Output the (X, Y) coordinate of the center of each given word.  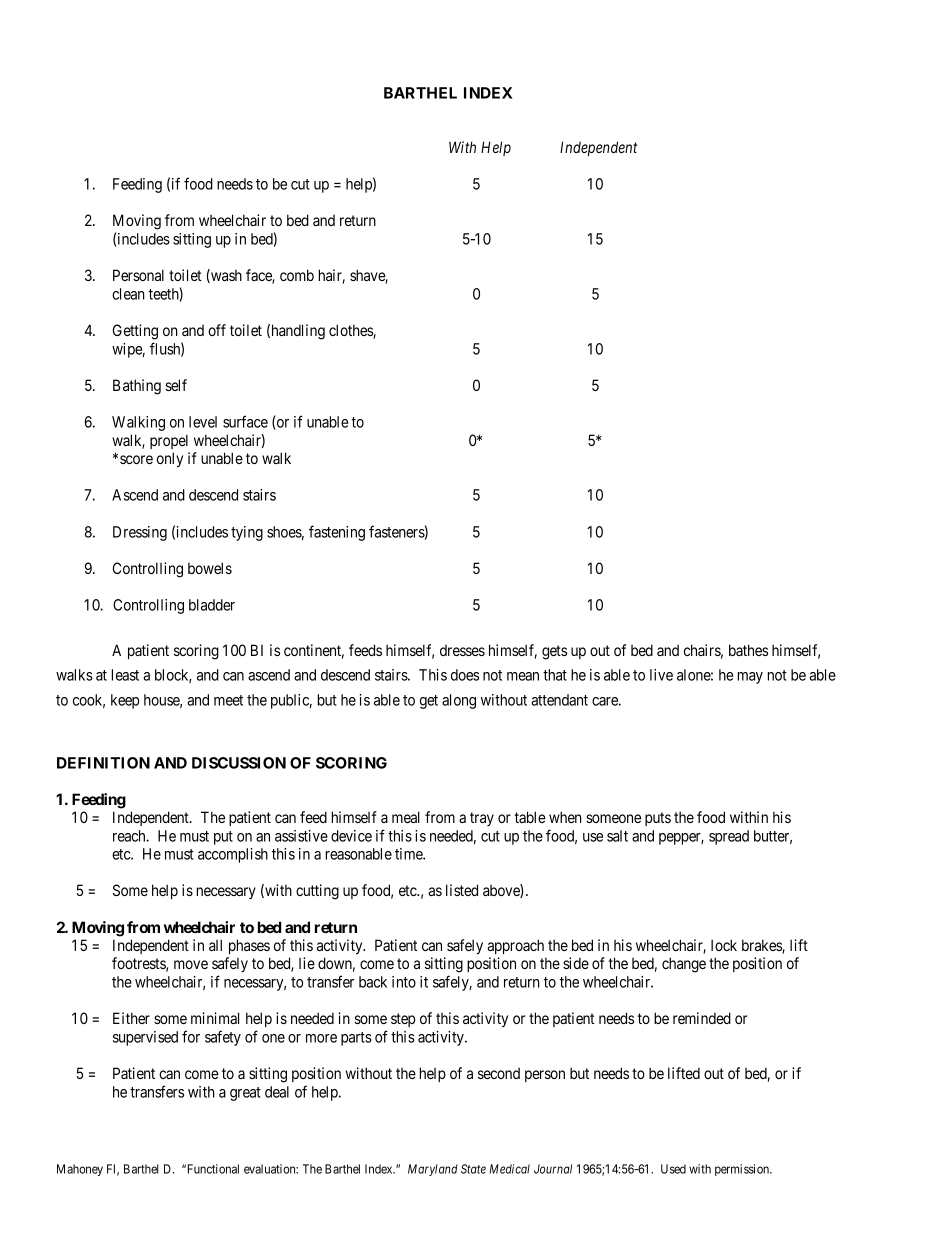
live (661, 675)
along (459, 701)
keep (125, 701)
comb (297, 275)
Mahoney (80, 1170)
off (217, 330)
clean (128, 294)
